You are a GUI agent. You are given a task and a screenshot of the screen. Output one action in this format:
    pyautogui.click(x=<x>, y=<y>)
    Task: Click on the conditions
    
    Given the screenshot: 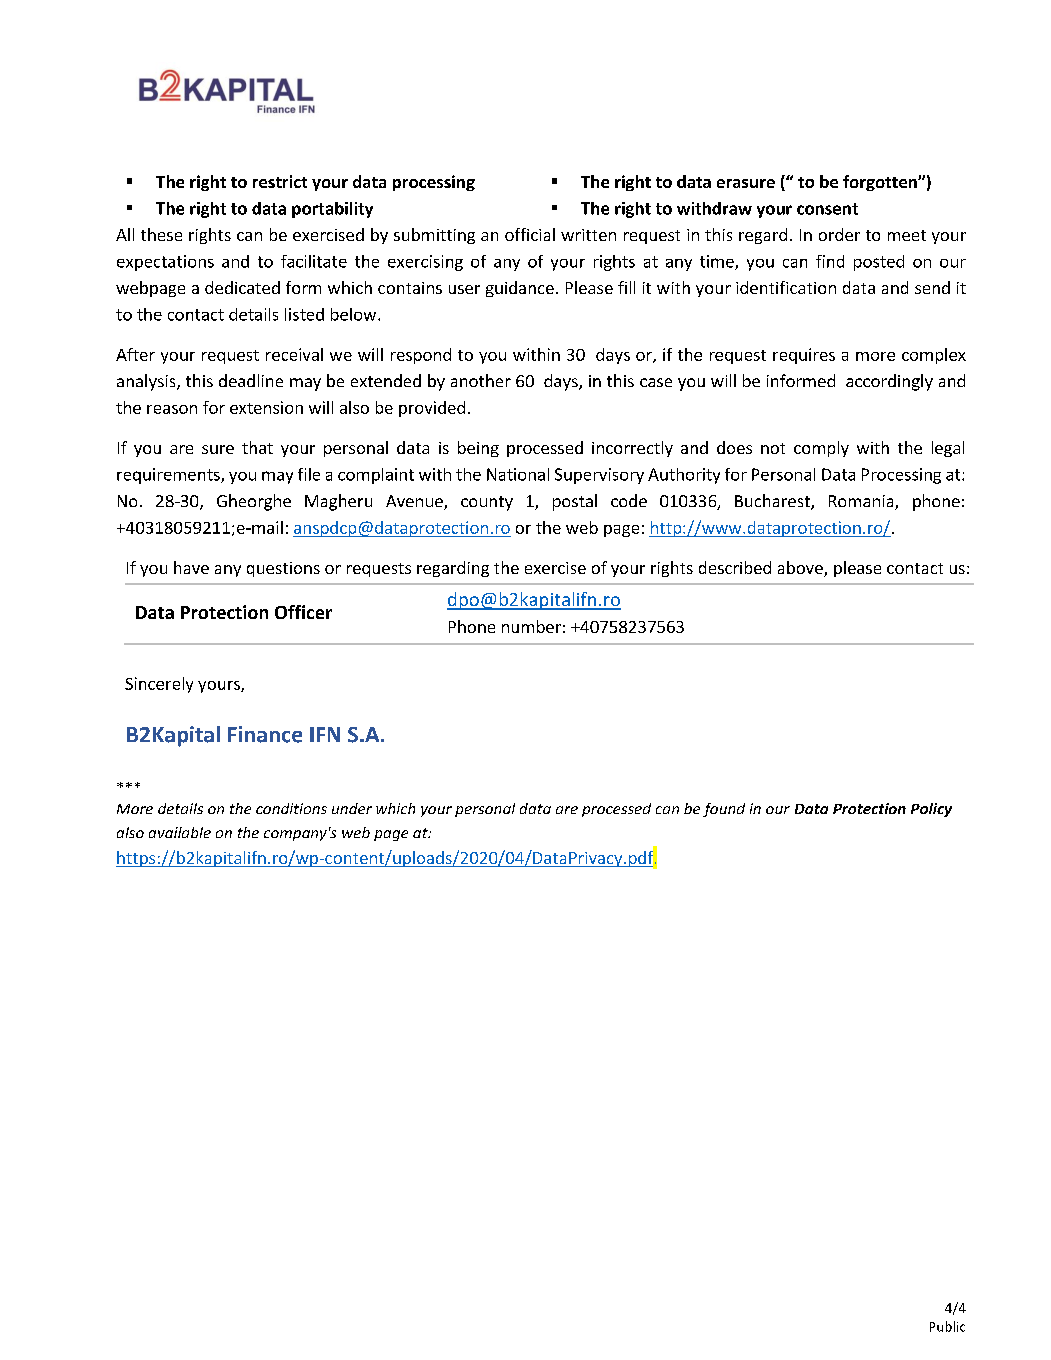 What is the action you would take?
    pyautogui.click(x=291, y=808)
